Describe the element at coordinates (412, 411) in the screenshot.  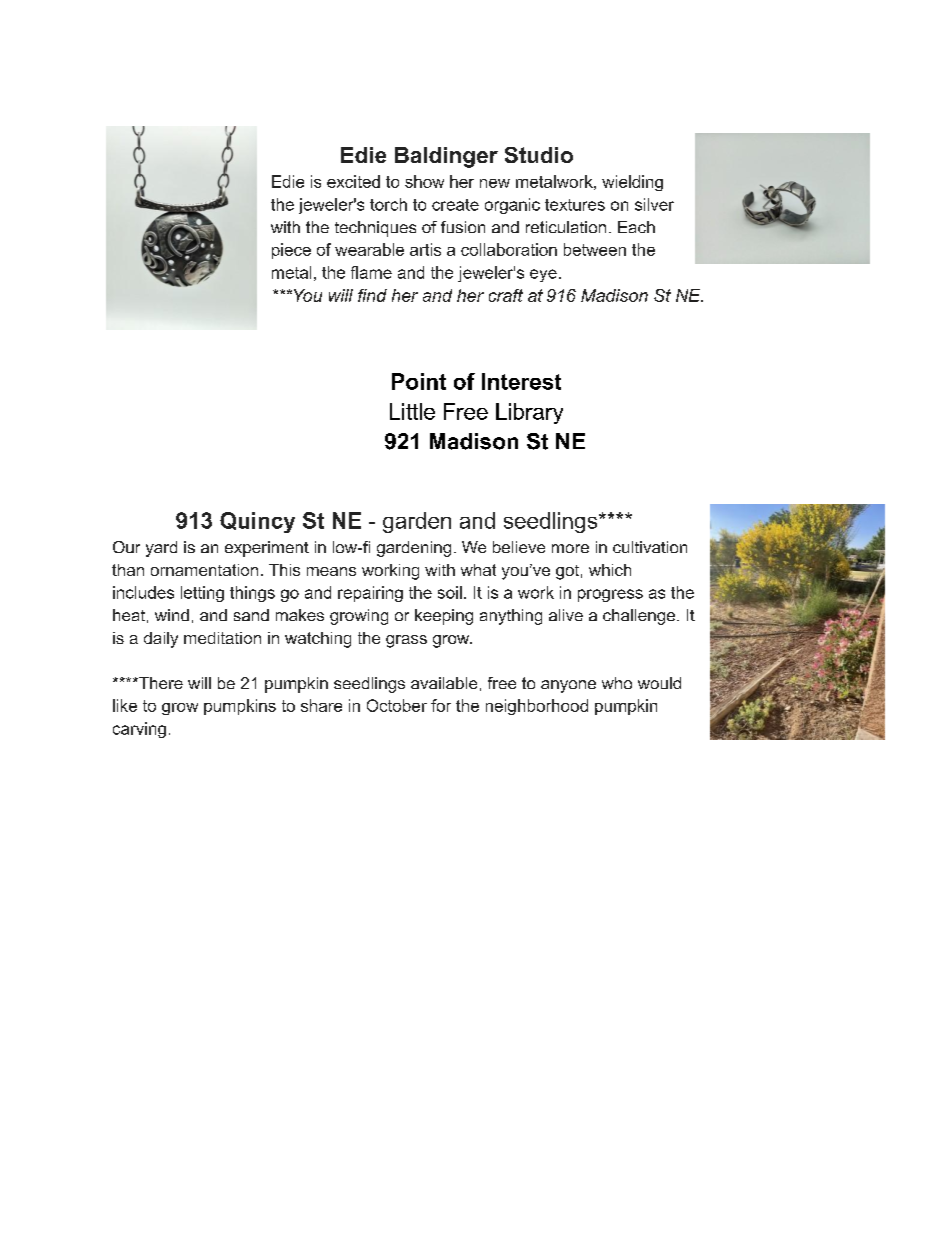
I see `Little` at that location.
